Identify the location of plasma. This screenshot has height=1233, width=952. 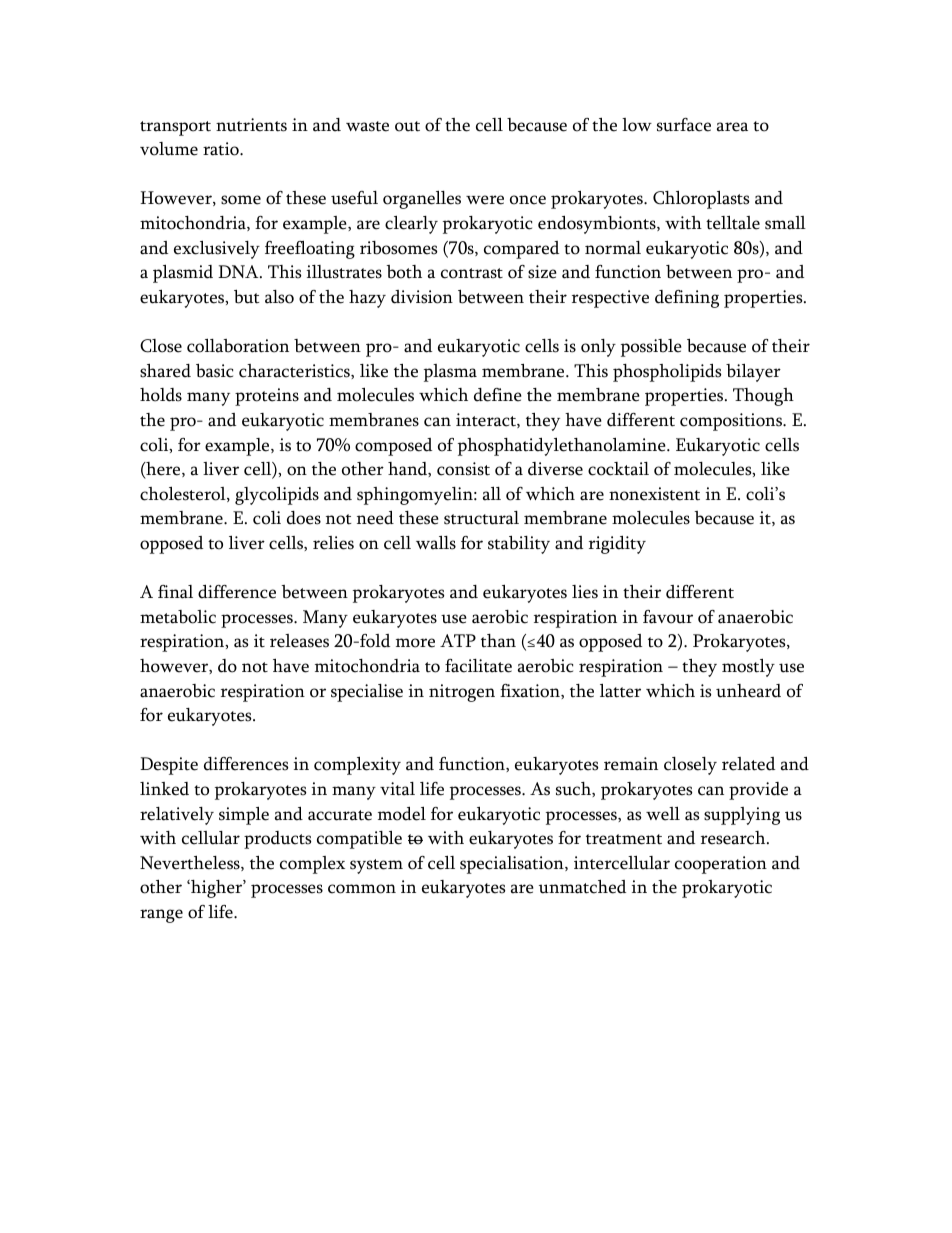
(450, 373).
